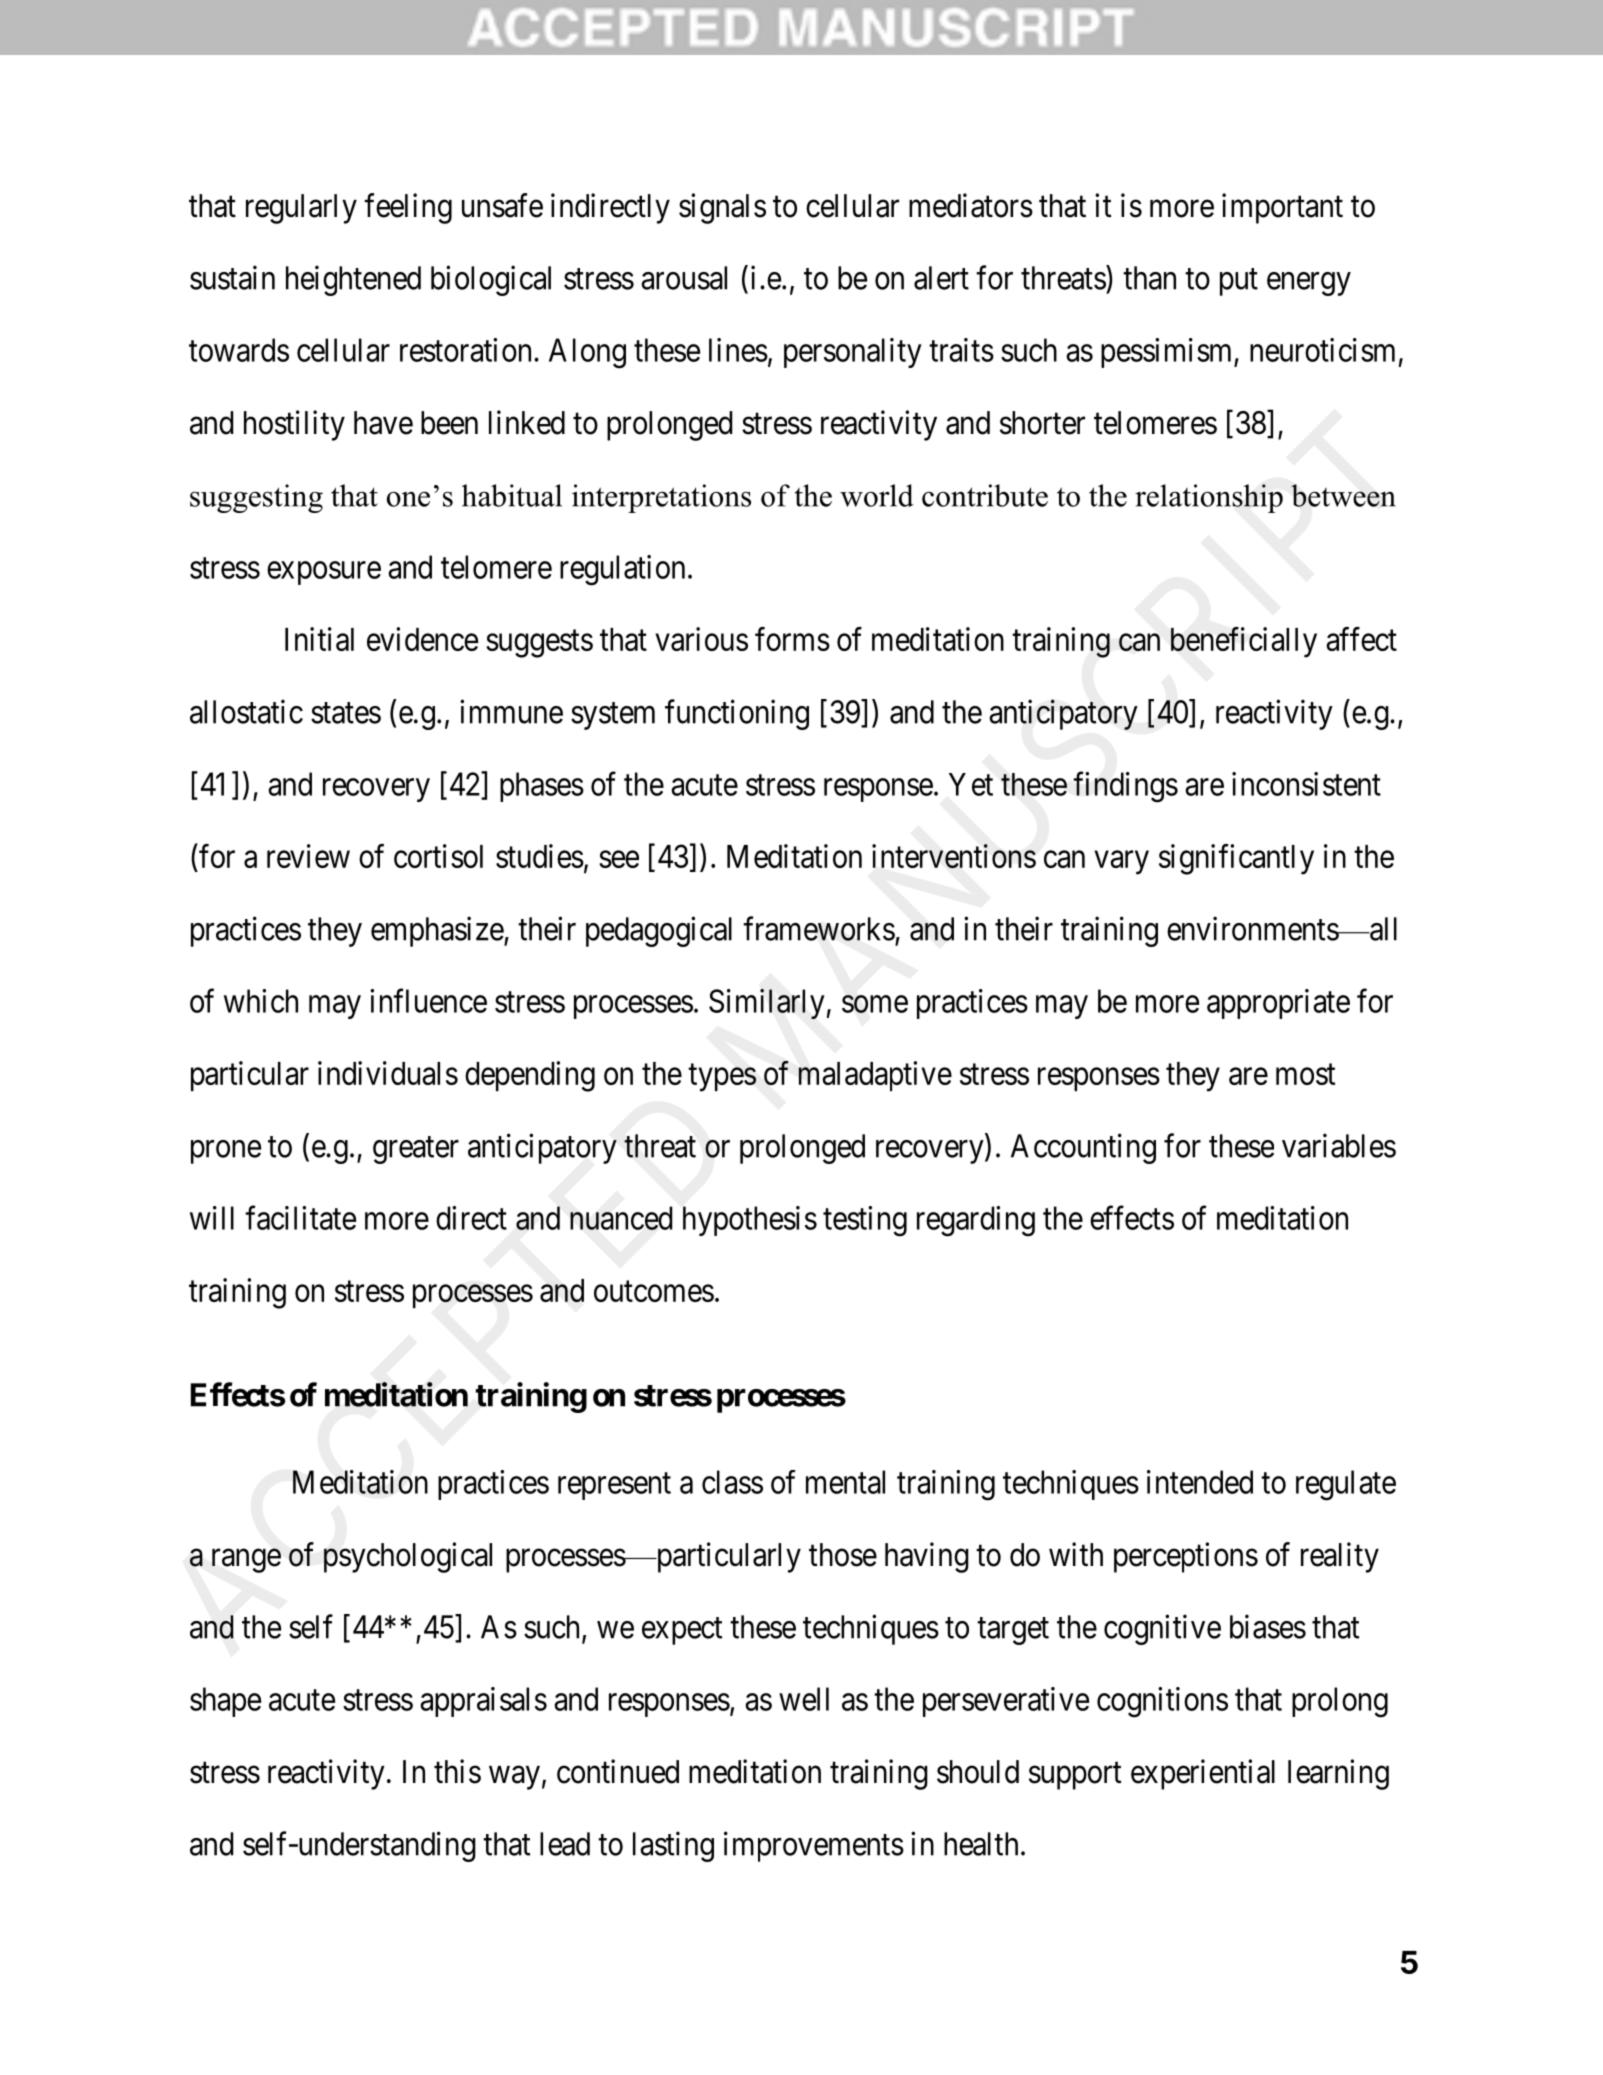 Image resolution: width=1603 pixels, height=2075 pixels. What do you see at coordinates (300, 1218) in the screenshot?
I see `facilitate` at bounding box center [300, 1218].
